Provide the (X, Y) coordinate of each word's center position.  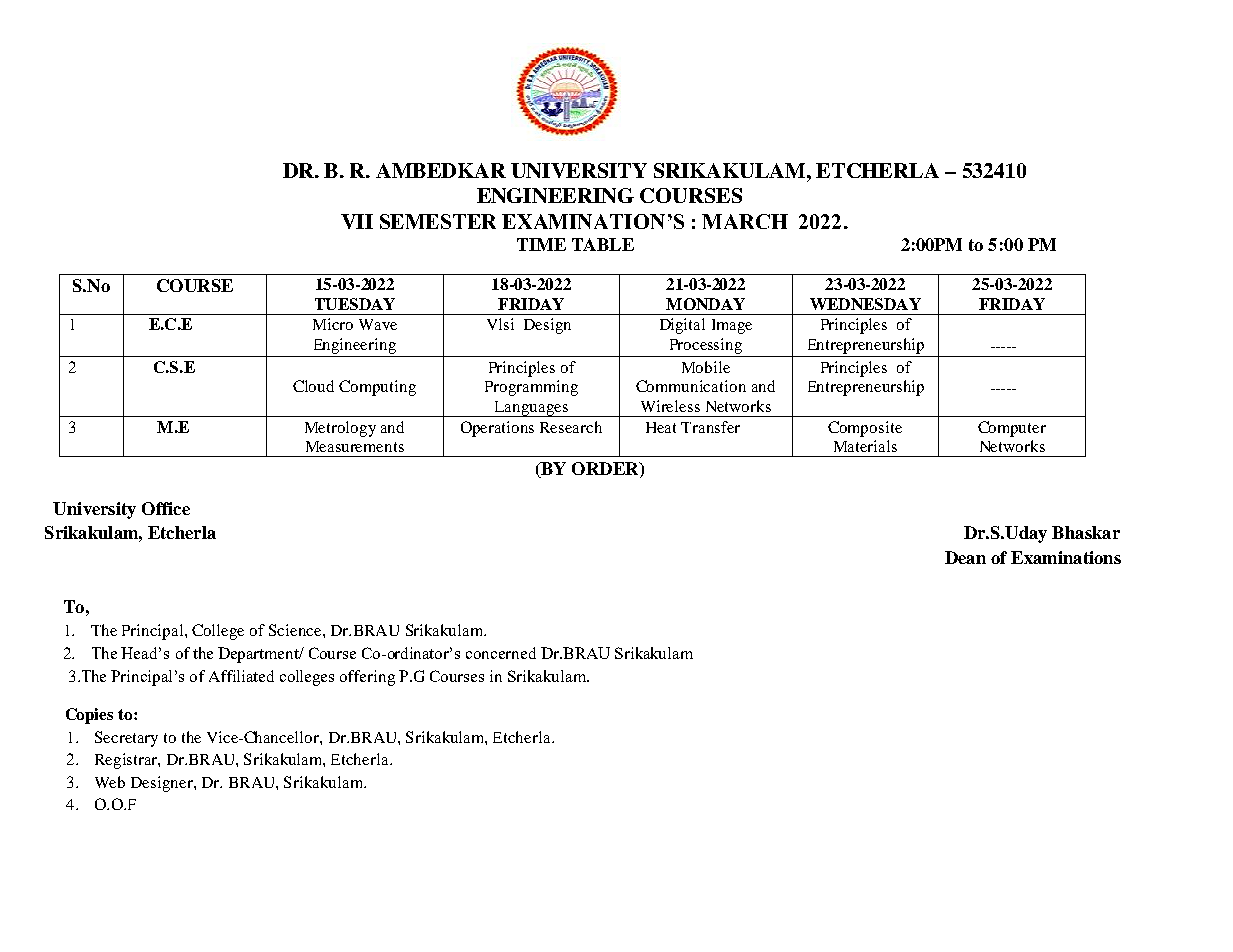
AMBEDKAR (441, 170)
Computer (1012, 429)
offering (367, 678)
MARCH (745, 221)
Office (166, 508)
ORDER (606, 468)
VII (357, 221)
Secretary (126, 739)
